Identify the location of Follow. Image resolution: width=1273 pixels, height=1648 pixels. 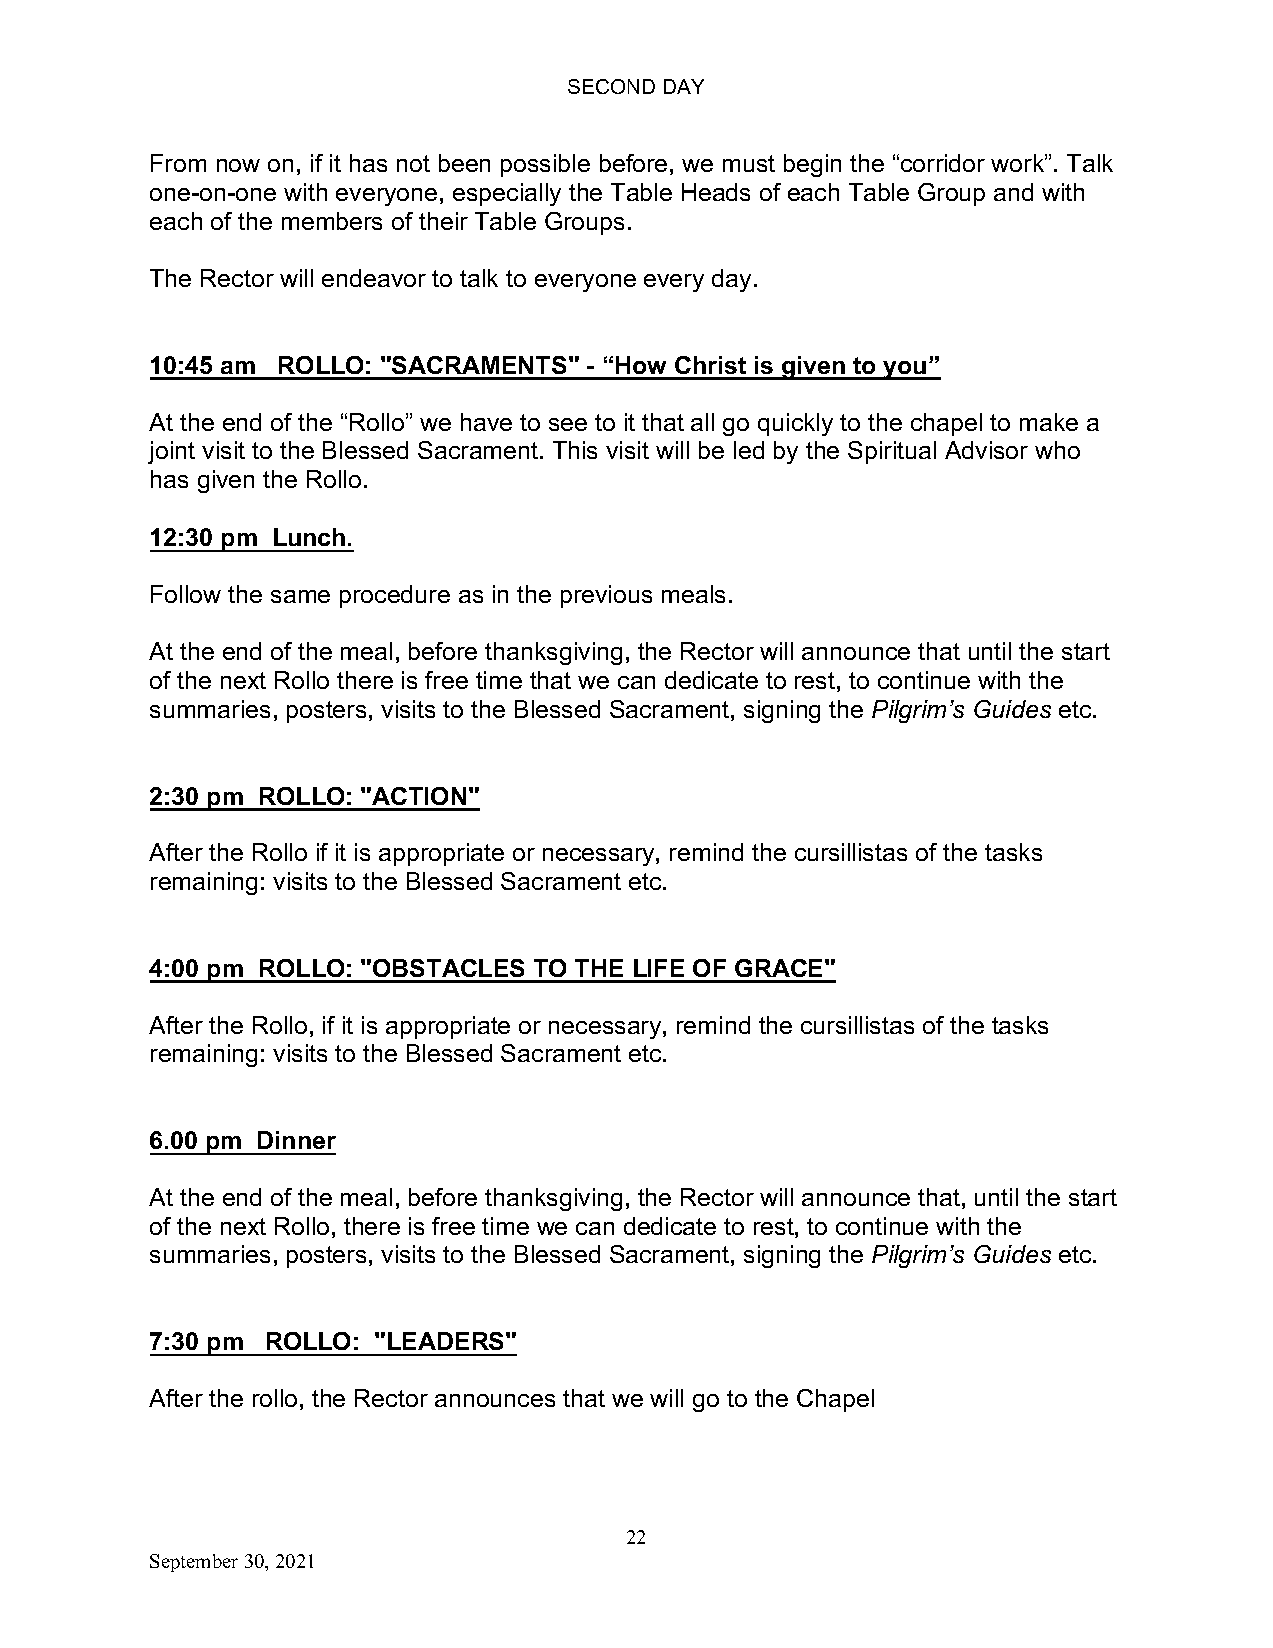
(186, 594).
